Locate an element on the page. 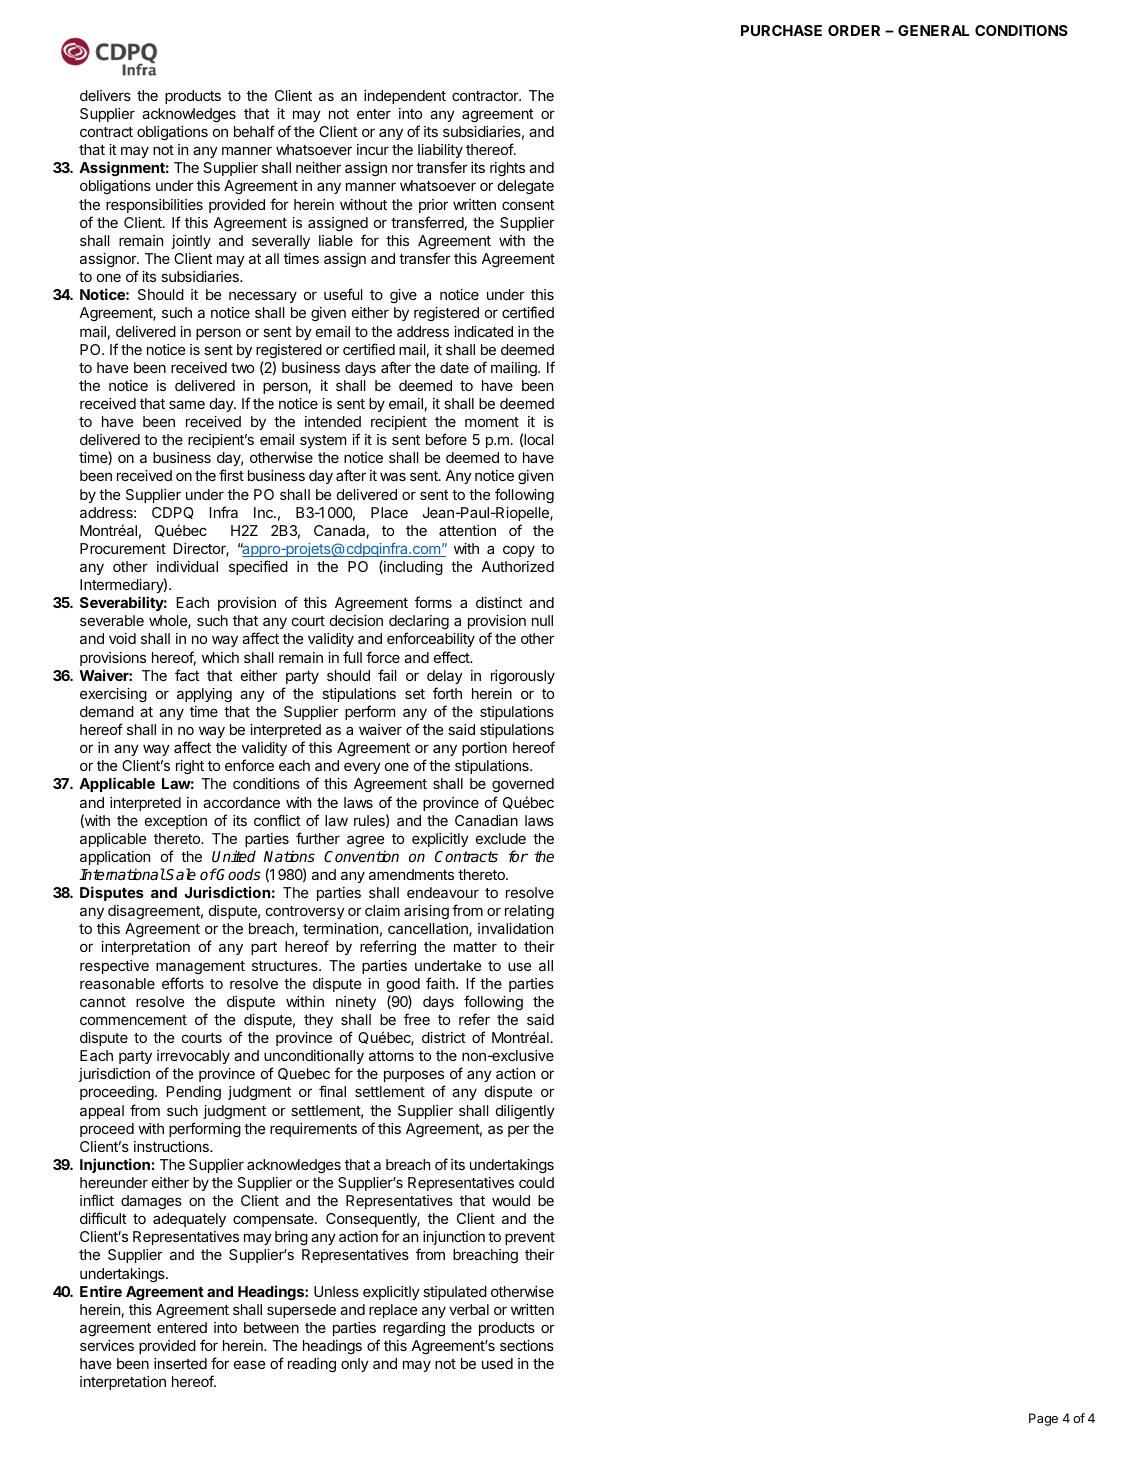  inserted is located at coordinates (180, 1363).
